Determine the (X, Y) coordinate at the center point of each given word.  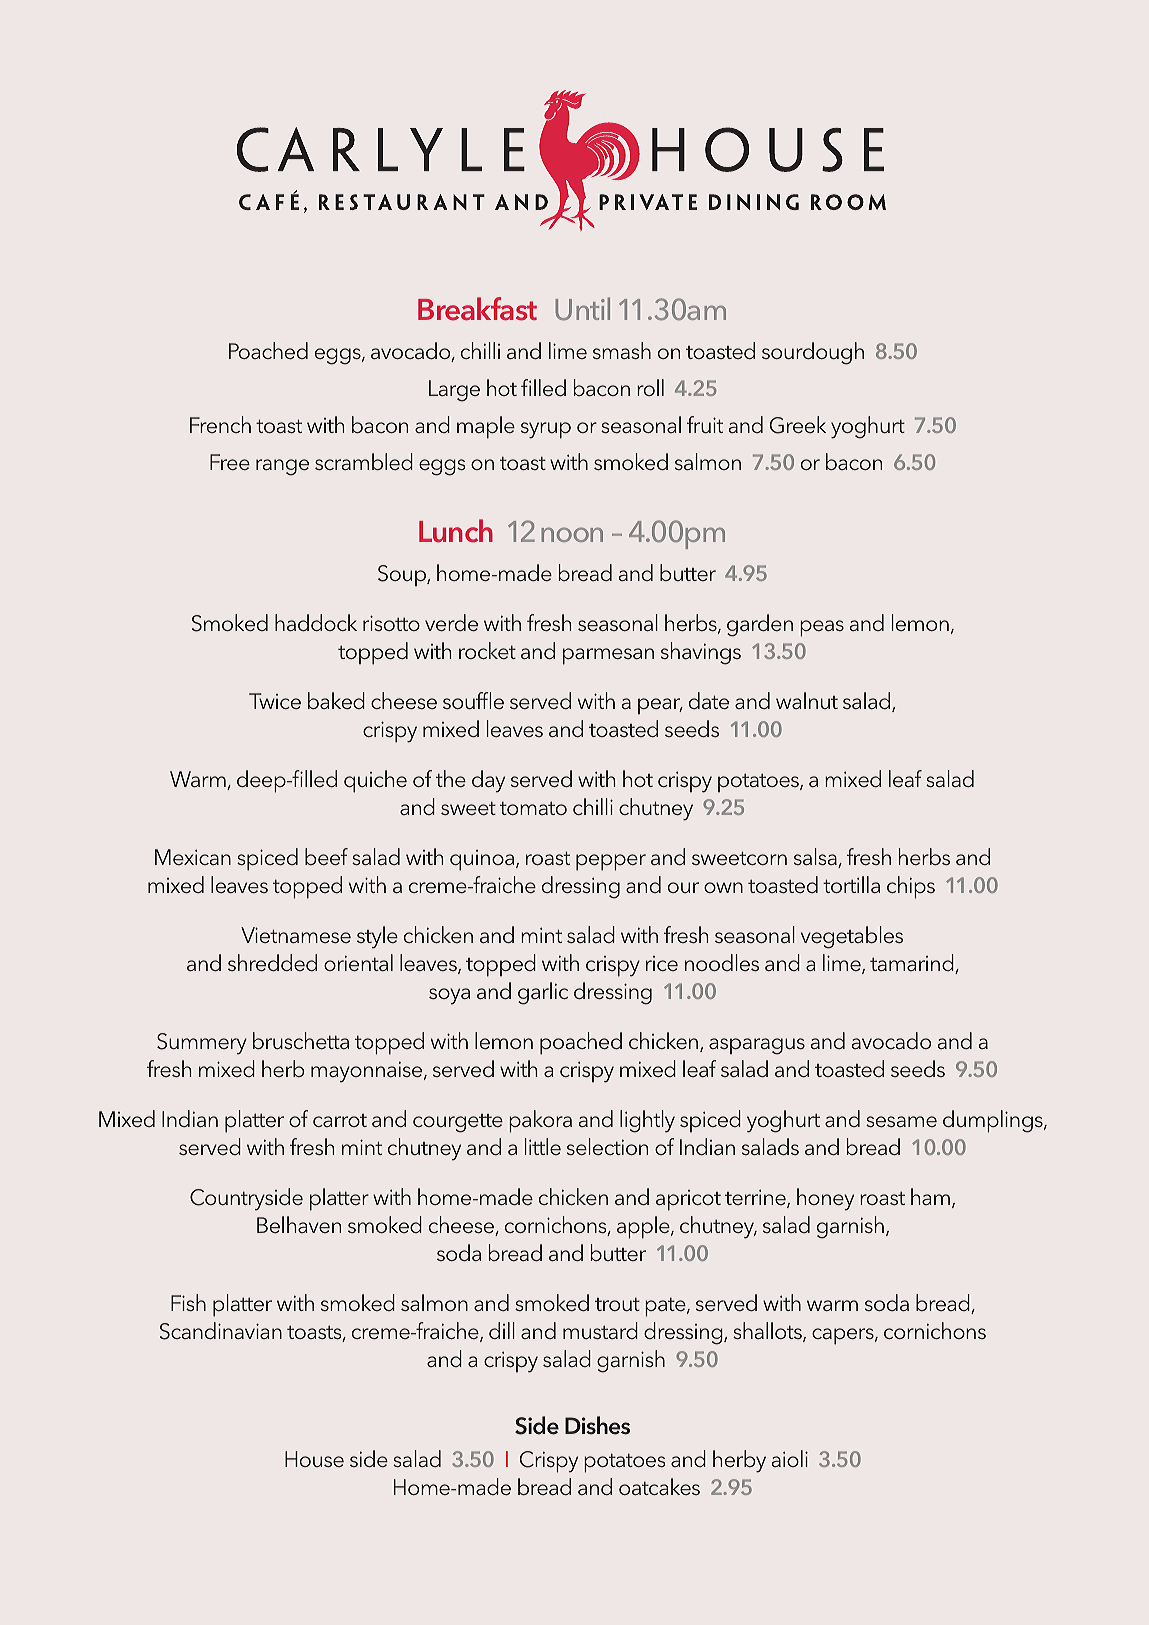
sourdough (813, 353)
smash (622, 350)
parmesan (608, 656)
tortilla (851, 884)
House (314, 1459)
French (220, 424)
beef (326, 856)
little (543, 1146)
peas (822, 628)
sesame (901, 1121)
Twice (275, 701)
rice (662, 963)
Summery (202, 1044)
